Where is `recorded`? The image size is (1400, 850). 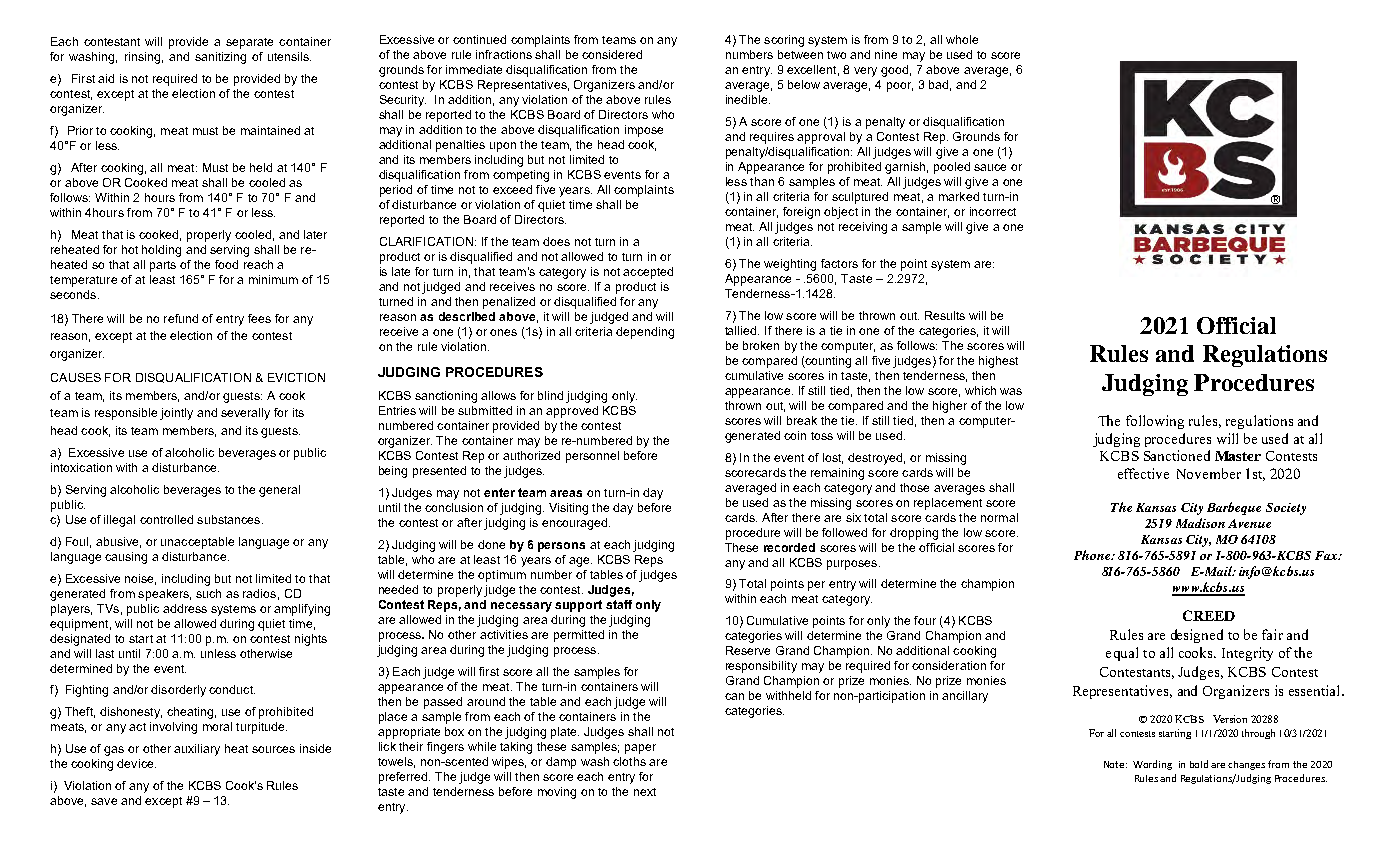
recorded is located at coordinates (789, 547).
